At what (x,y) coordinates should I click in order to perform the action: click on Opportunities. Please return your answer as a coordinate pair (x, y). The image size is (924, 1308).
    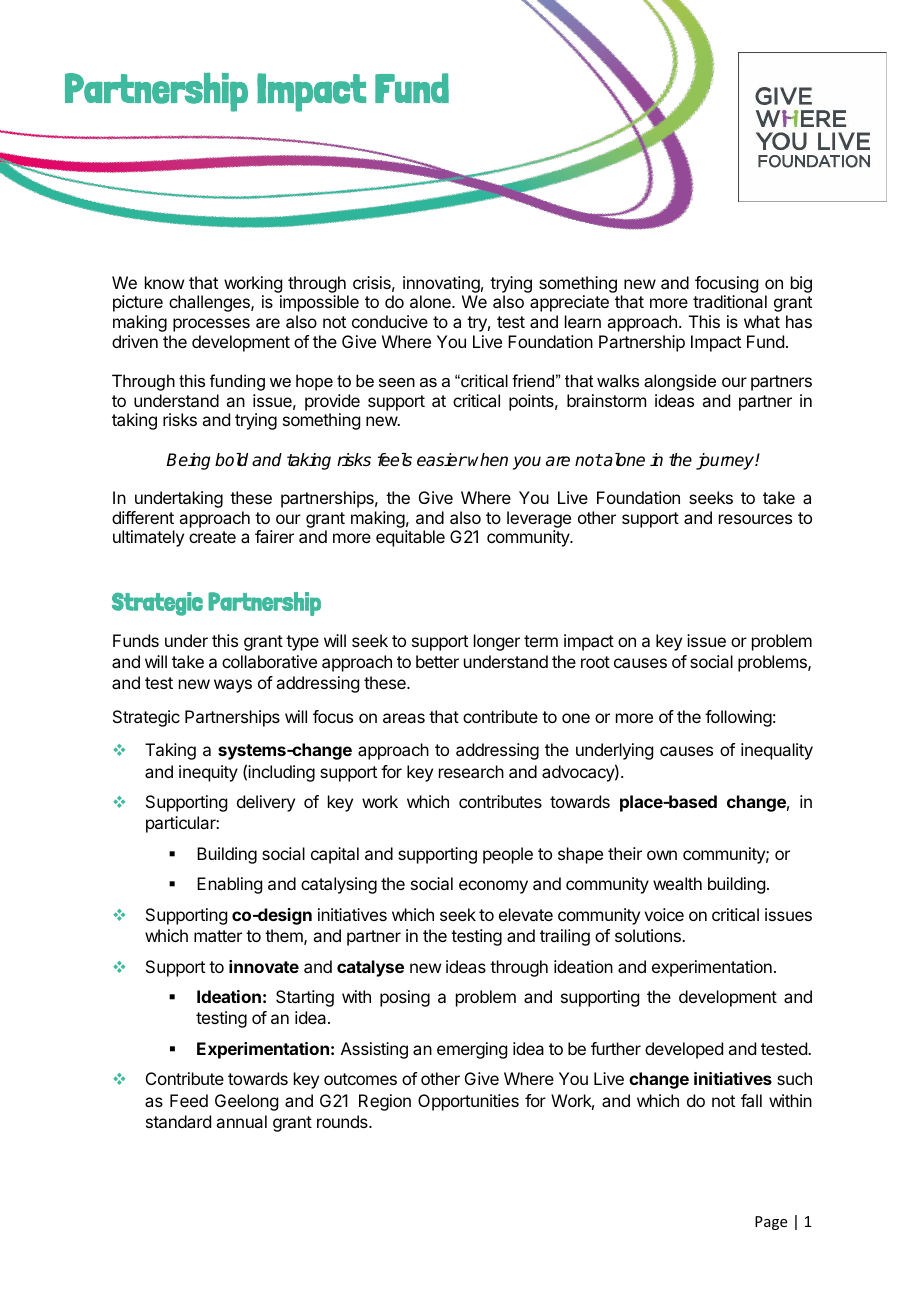
    Looking at the image, I should click on (468, 1102).
